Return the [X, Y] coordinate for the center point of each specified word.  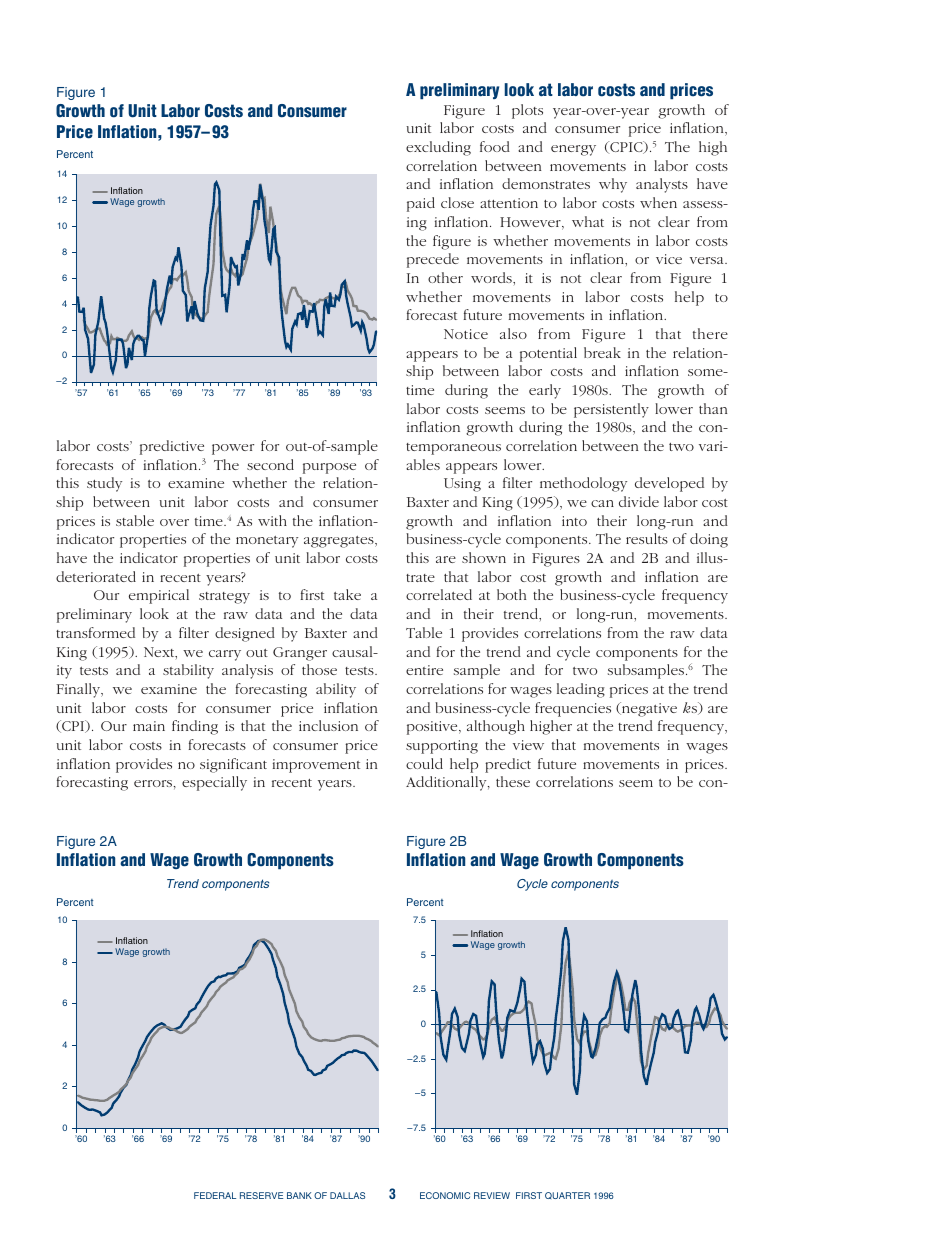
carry [225, 655]
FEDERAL [215, 1195]
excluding [438, 148]
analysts [662, 185]
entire [424, 670]
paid [421, 204]
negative [648, 709]
